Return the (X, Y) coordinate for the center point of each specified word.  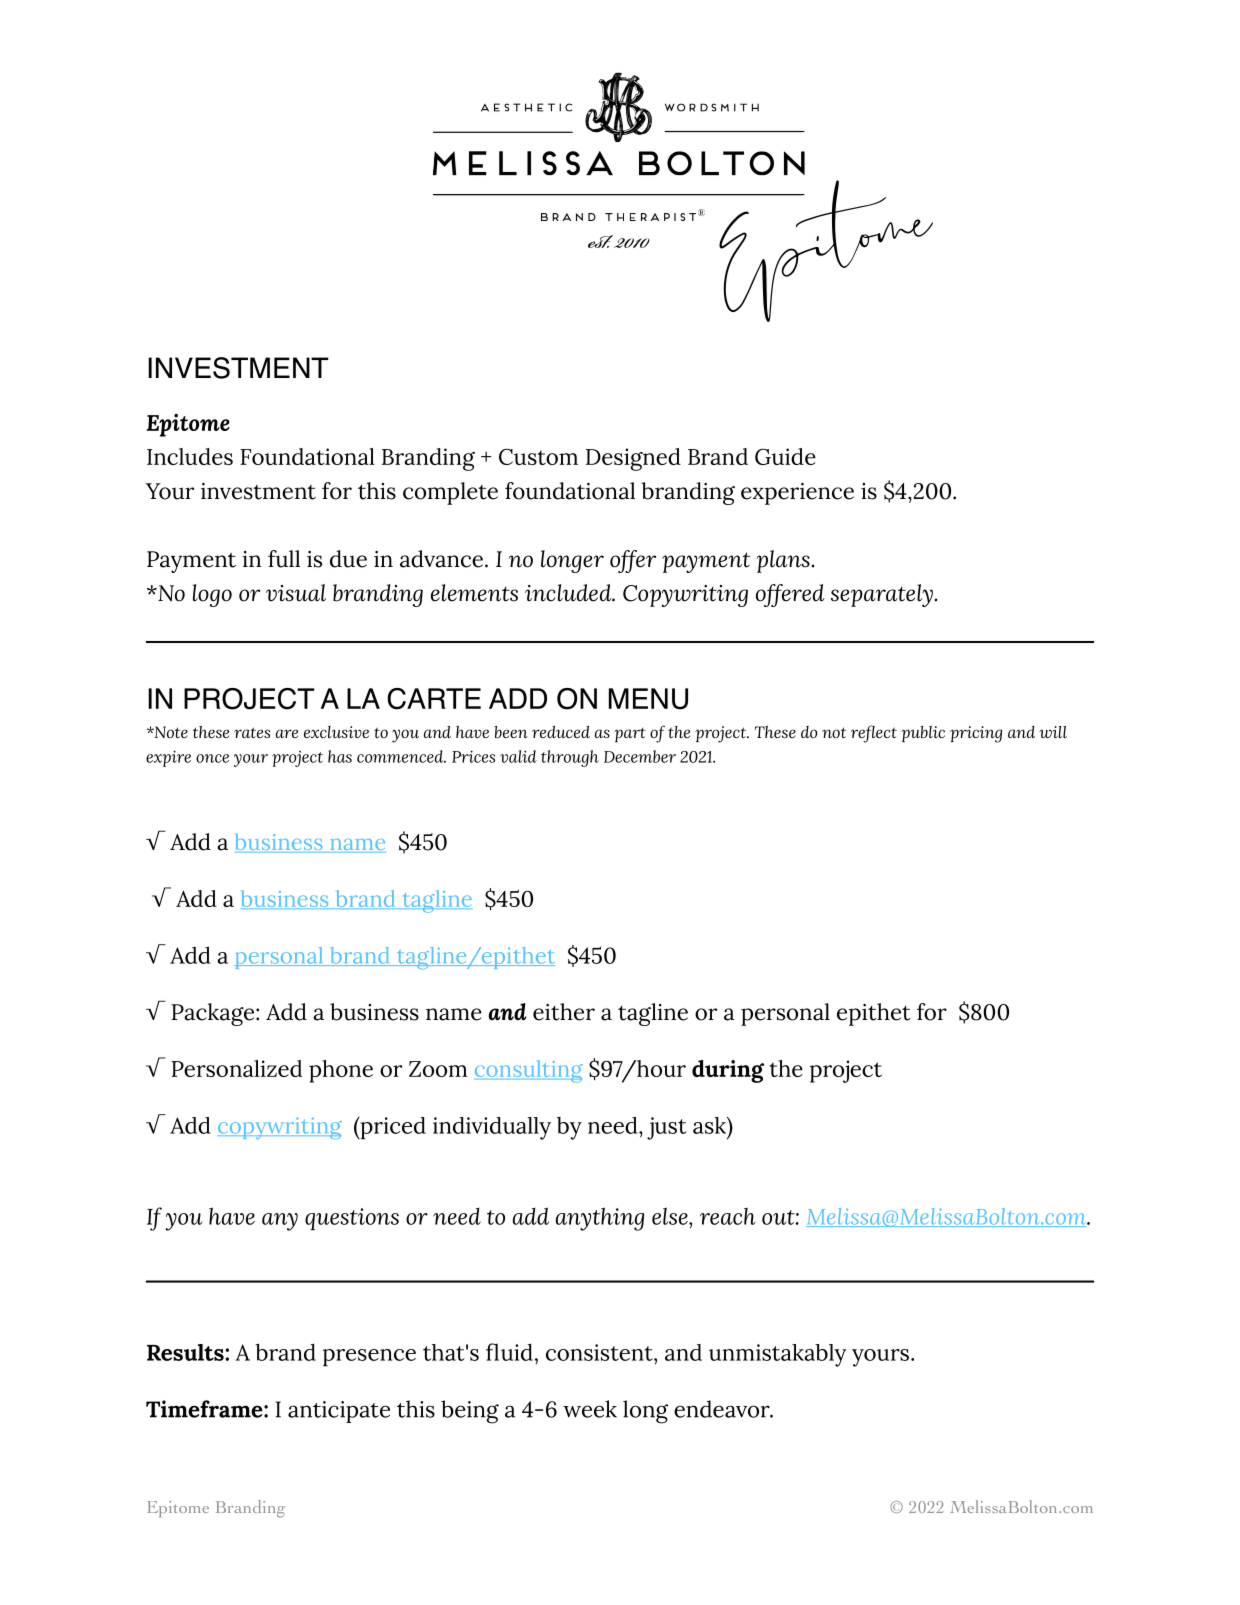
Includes (190, 456)
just (667, 1128)
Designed (633, 459)
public (923, 734)
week (590, 1409)
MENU (648, 699)
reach (727, 1216)
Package (214, 1014)
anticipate (339, 1412)
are (287, 733)
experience (797, 494)
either (564, 1012)
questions (352, 1219)
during (728, 1071)
